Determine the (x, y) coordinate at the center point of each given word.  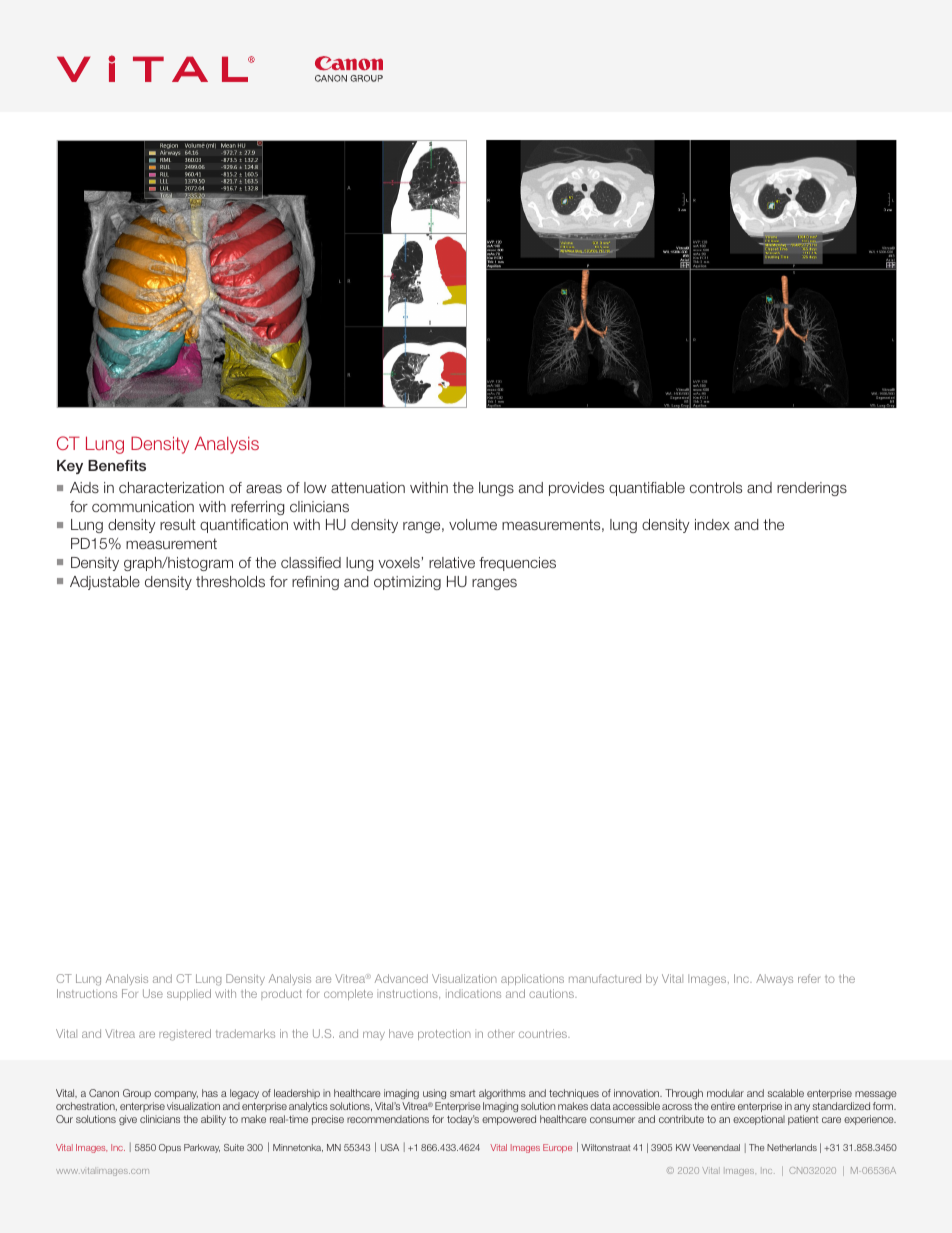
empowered (509, 1120)
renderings (812, 489)
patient (803, 1120)
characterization (171, 487)
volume (473, 524)
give (128, 1120)
